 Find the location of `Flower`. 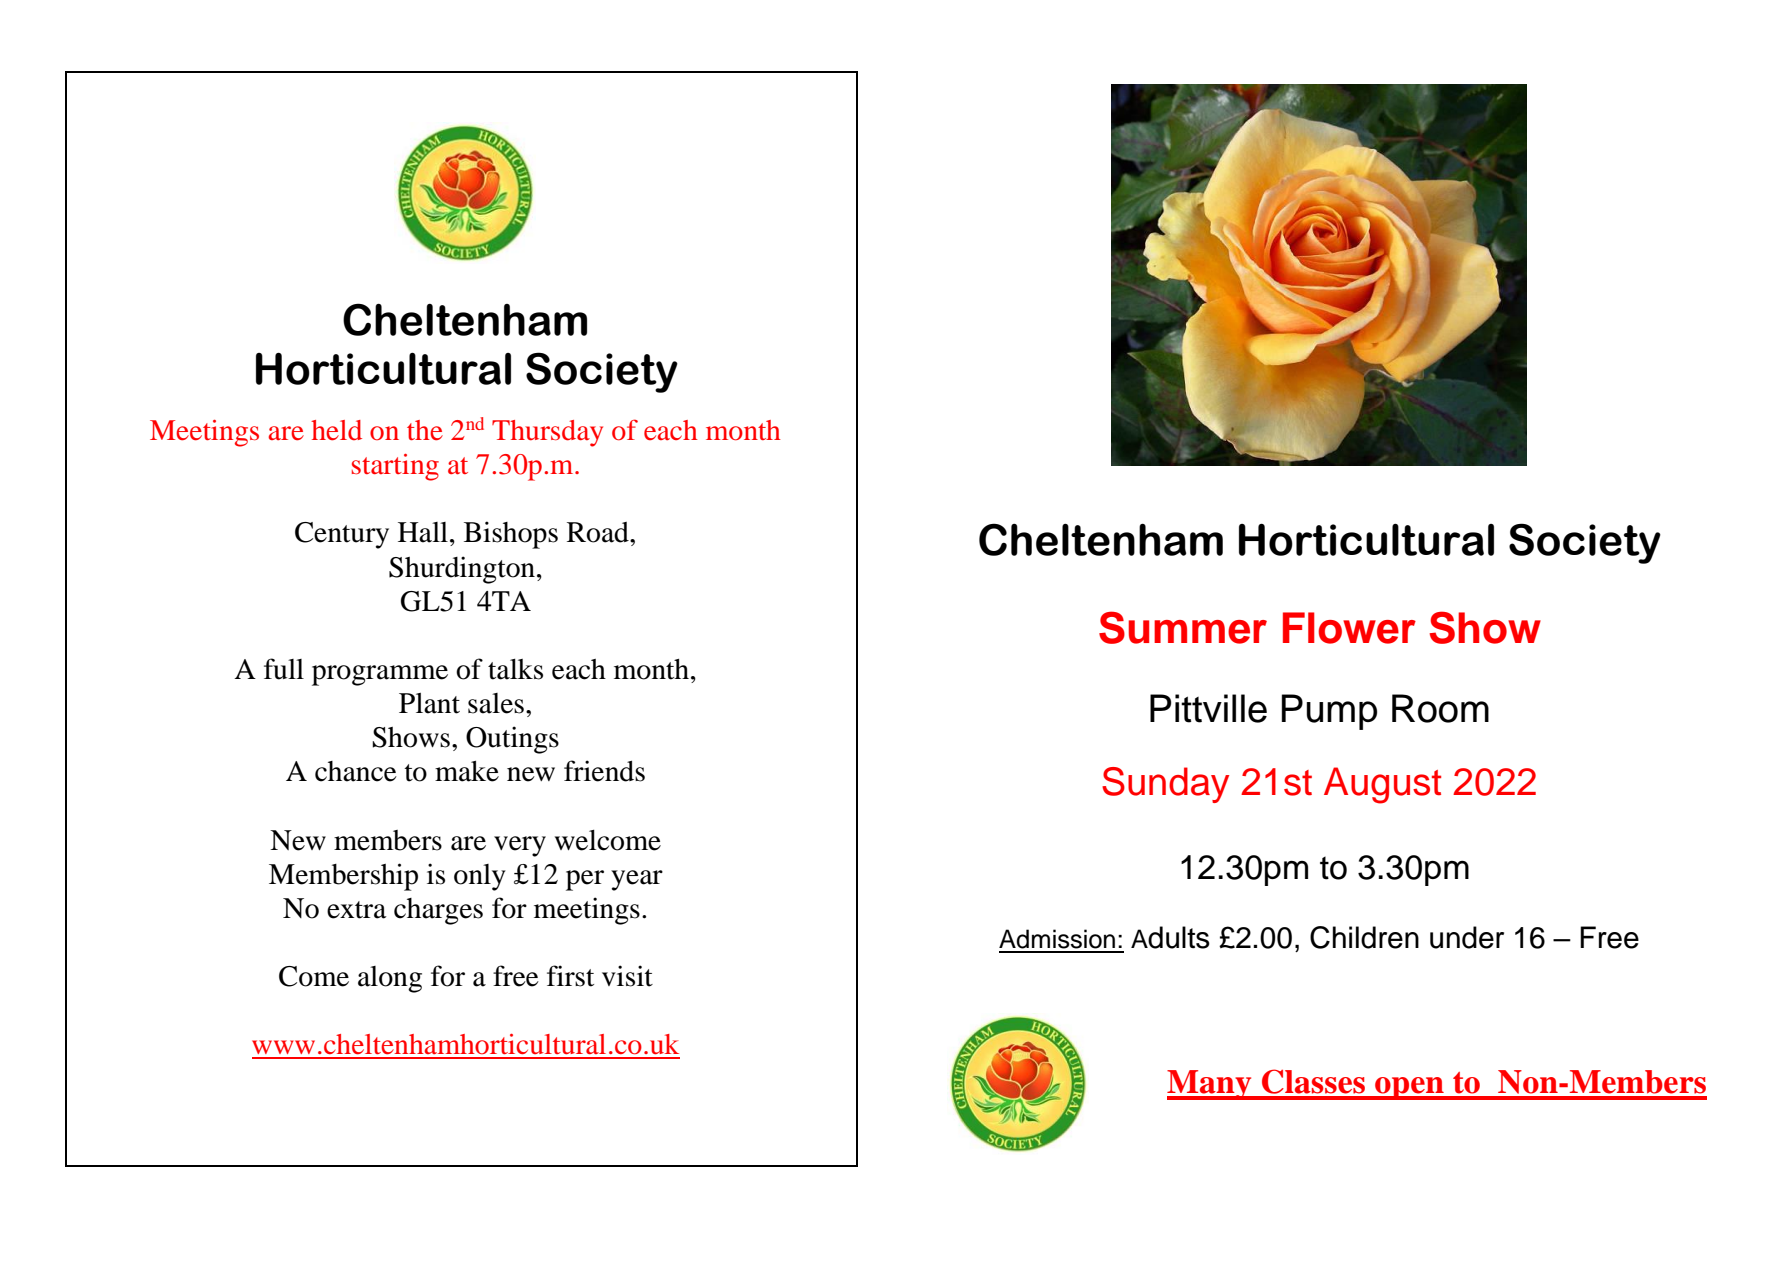

Flower is located at coordinates (1349, 628).
